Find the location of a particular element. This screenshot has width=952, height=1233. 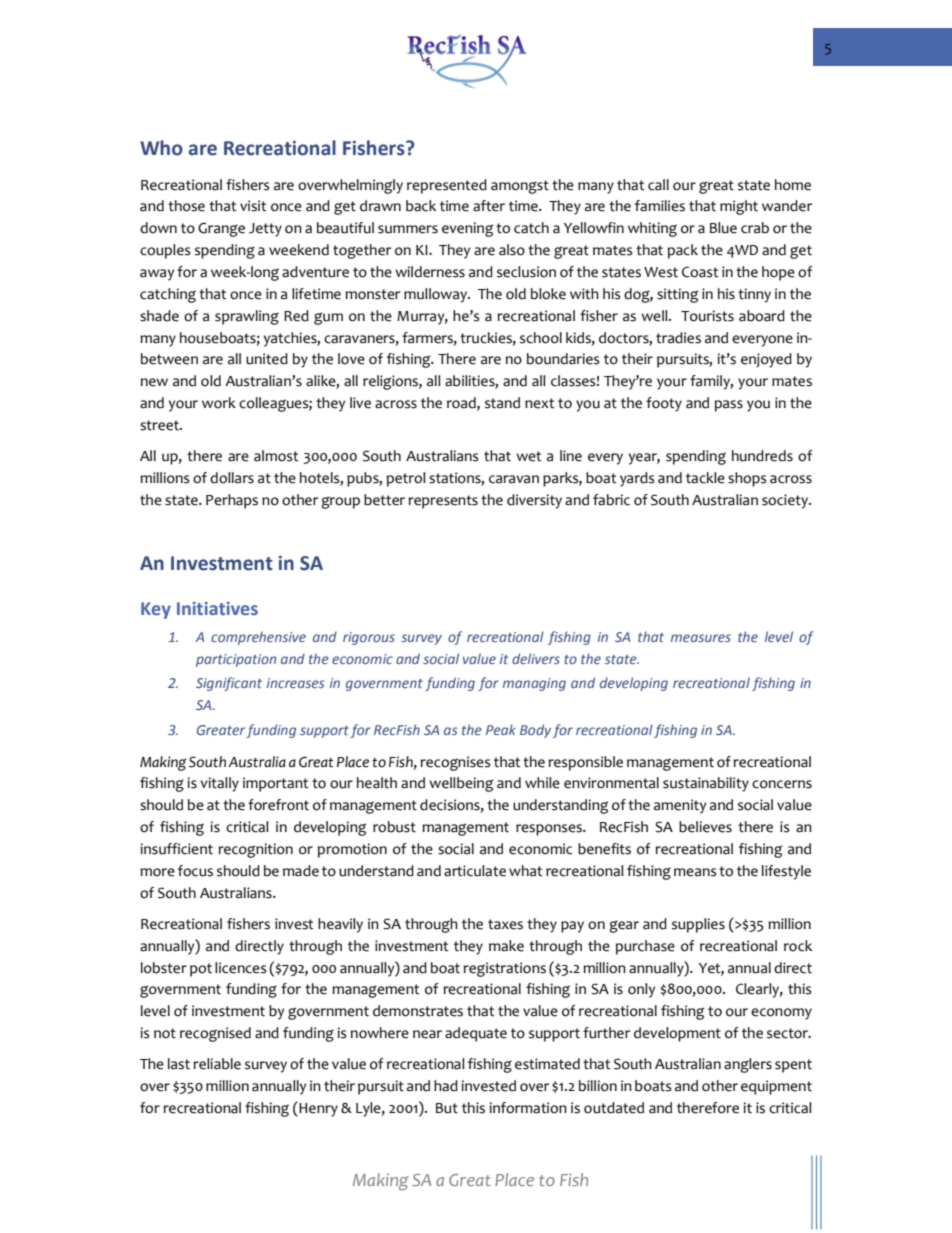

might is located at coordinates (739, 207).
